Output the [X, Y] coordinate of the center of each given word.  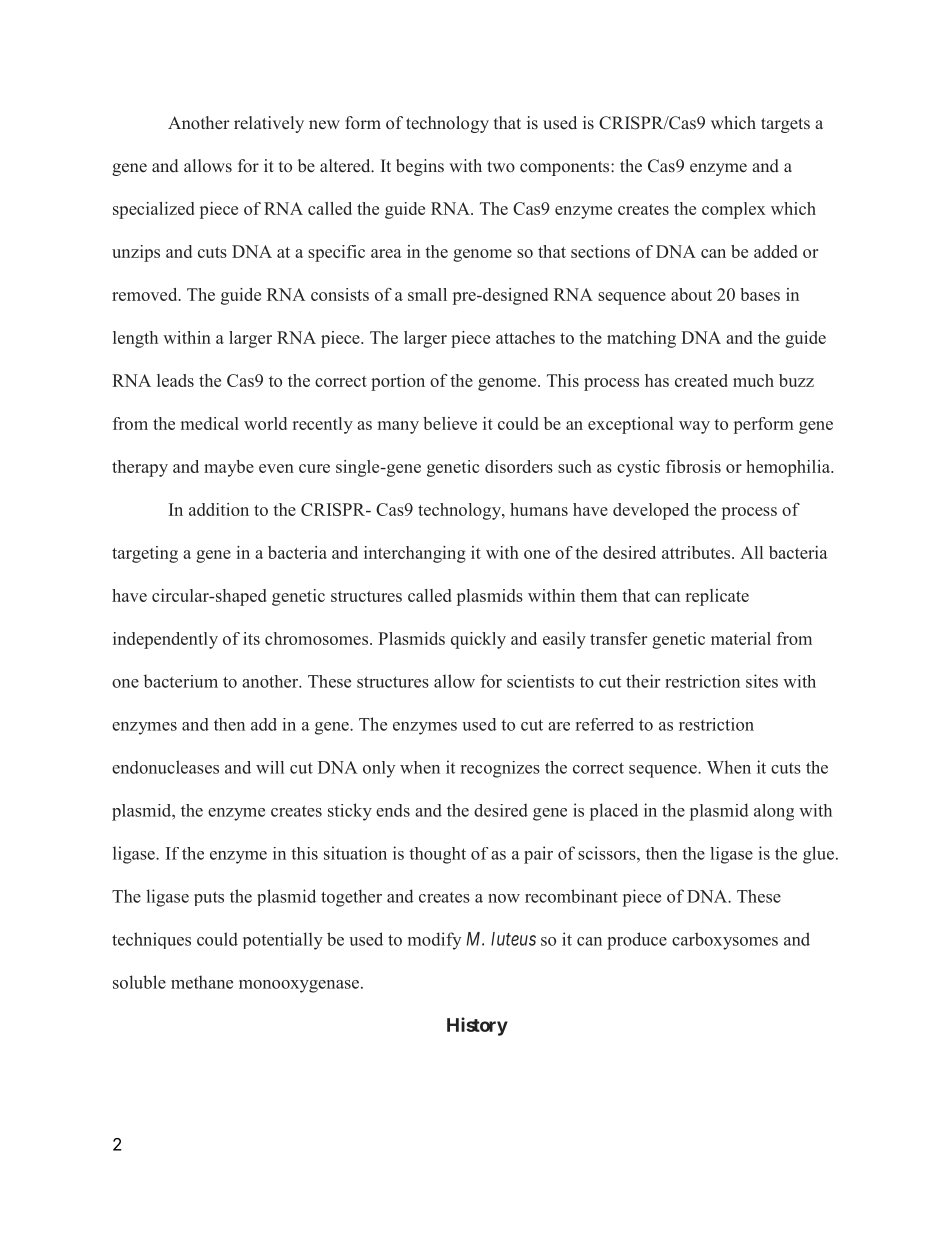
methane [202, 982]
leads [175, 380]
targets [785, 125]
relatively [269, 124]
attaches [525, 337]
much [753, 380]
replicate [717, 597]
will [270, 767]
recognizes [500, 769]
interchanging [415, 554]
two [501, 166]
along [774, 812]
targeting [145, 554]
